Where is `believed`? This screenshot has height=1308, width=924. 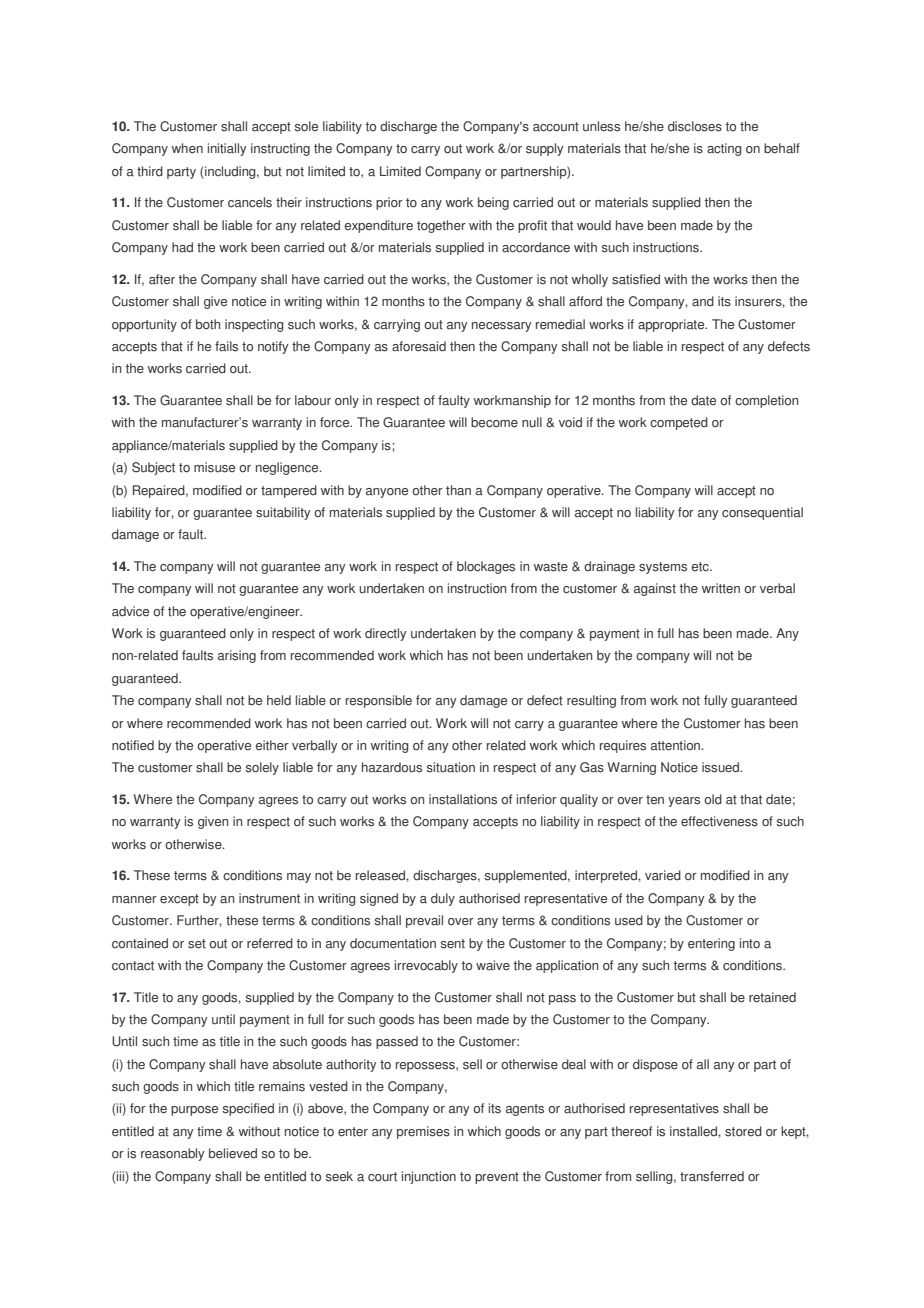
believed is located at coordinates (233, 1153).
